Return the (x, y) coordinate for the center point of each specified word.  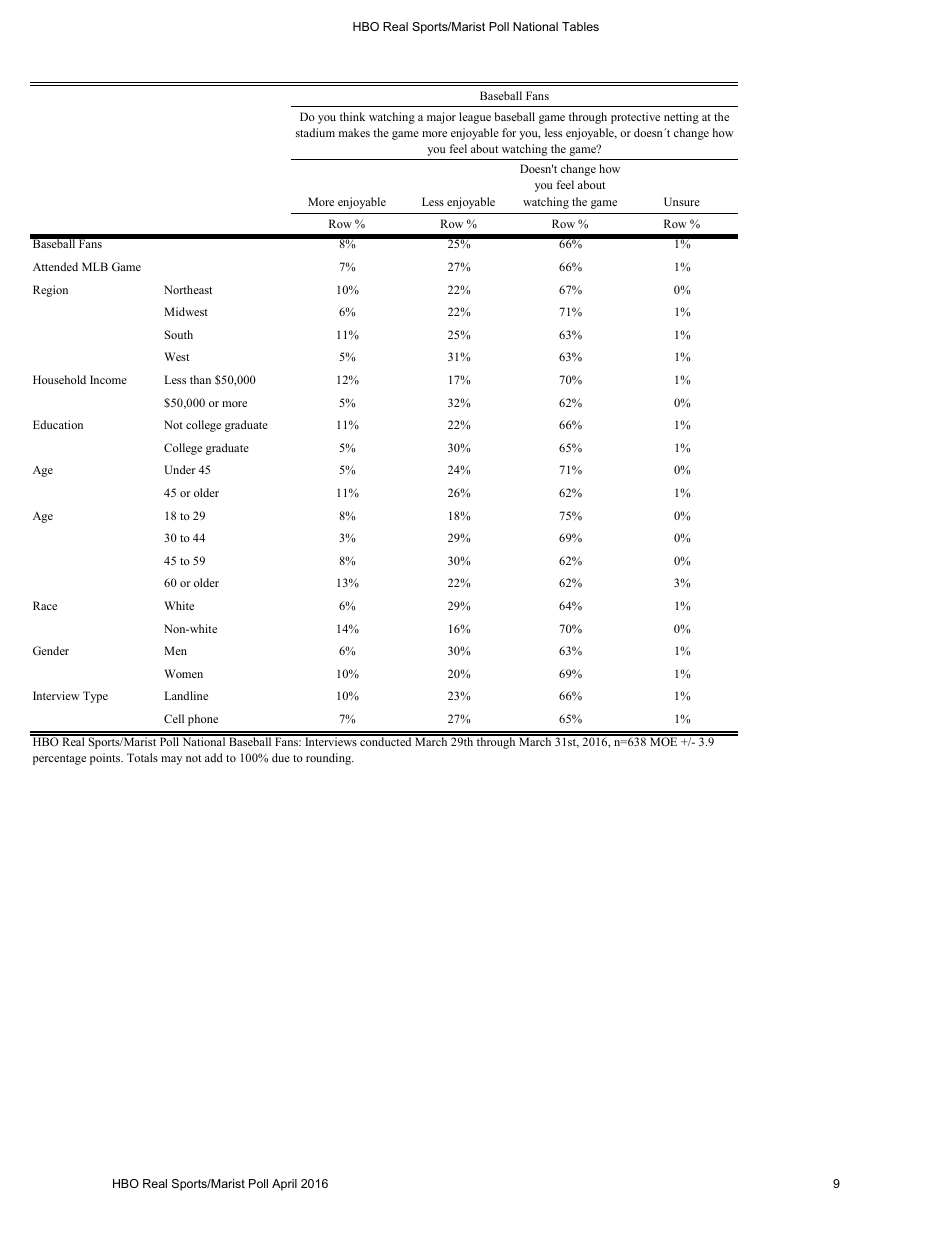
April (284, 1185)
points (106, 759)
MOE (664, 740)
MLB (95, 266)
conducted (386, 740)
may (171, 760)
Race (45, 605)
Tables (580, 26)
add (214, 757)
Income (108, 379)
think (352, 116)
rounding (330, 759)
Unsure (682, 201)
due (281, 757)
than (200, 379)
